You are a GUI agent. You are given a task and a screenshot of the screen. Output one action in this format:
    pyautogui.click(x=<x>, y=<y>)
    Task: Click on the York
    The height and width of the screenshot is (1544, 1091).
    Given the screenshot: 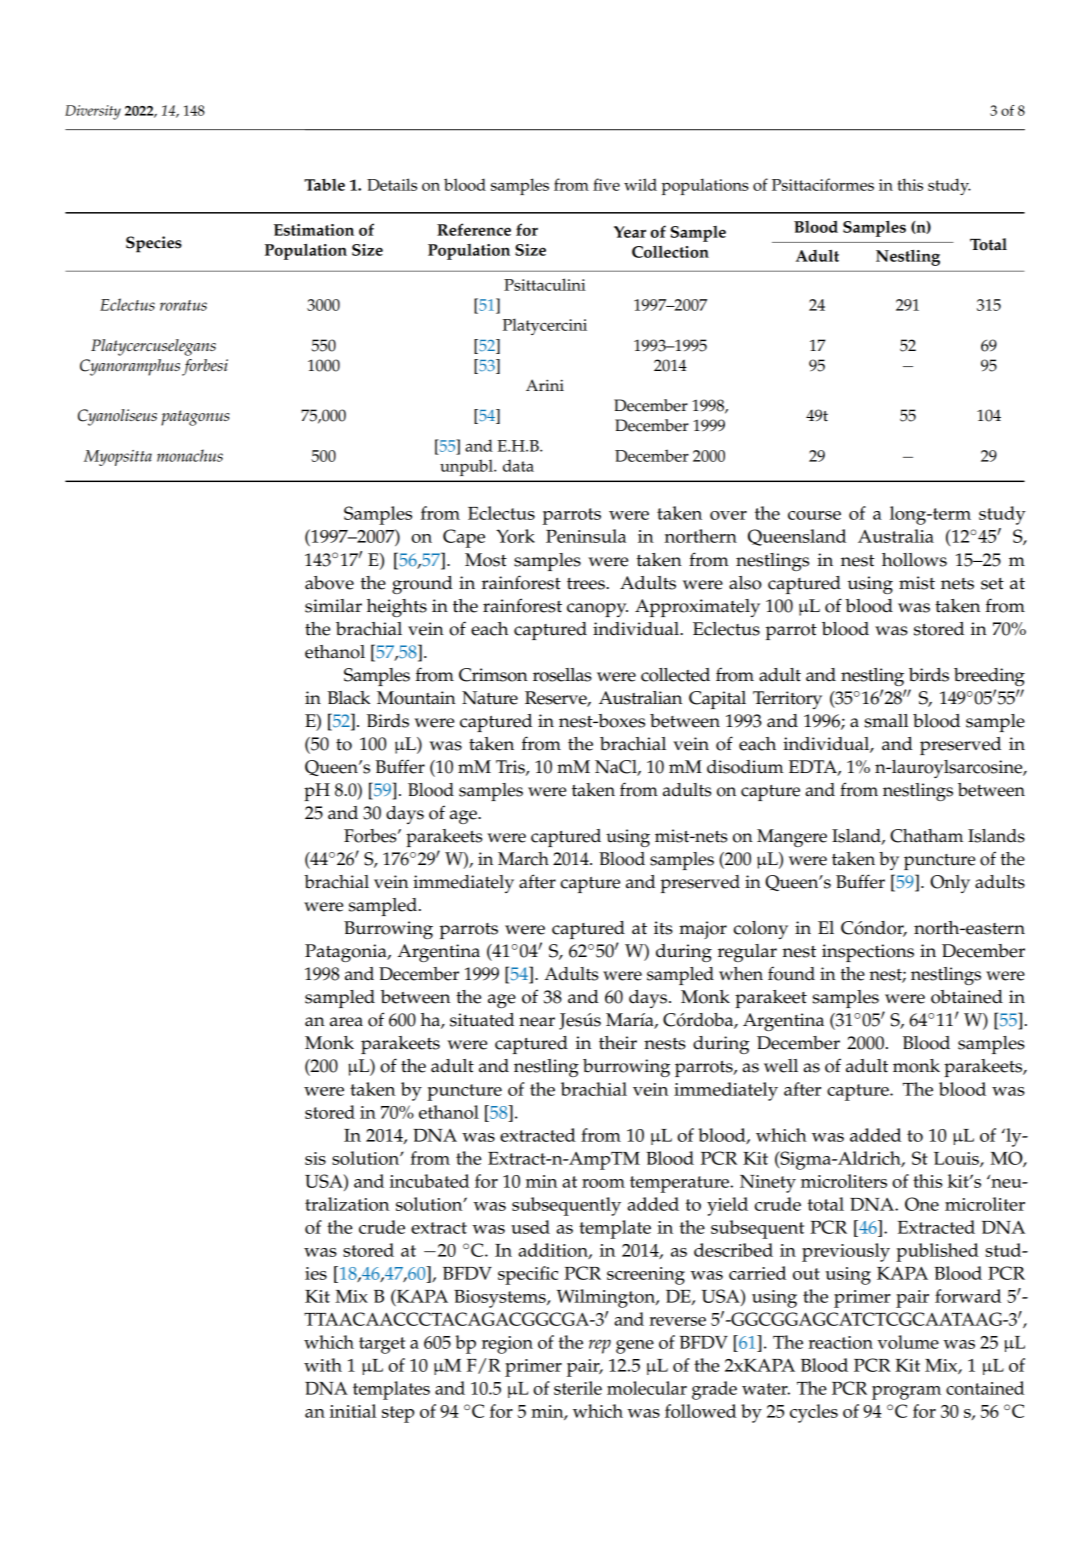 What is the action you would take?
    pyautogui.click(x=515, y=536)
